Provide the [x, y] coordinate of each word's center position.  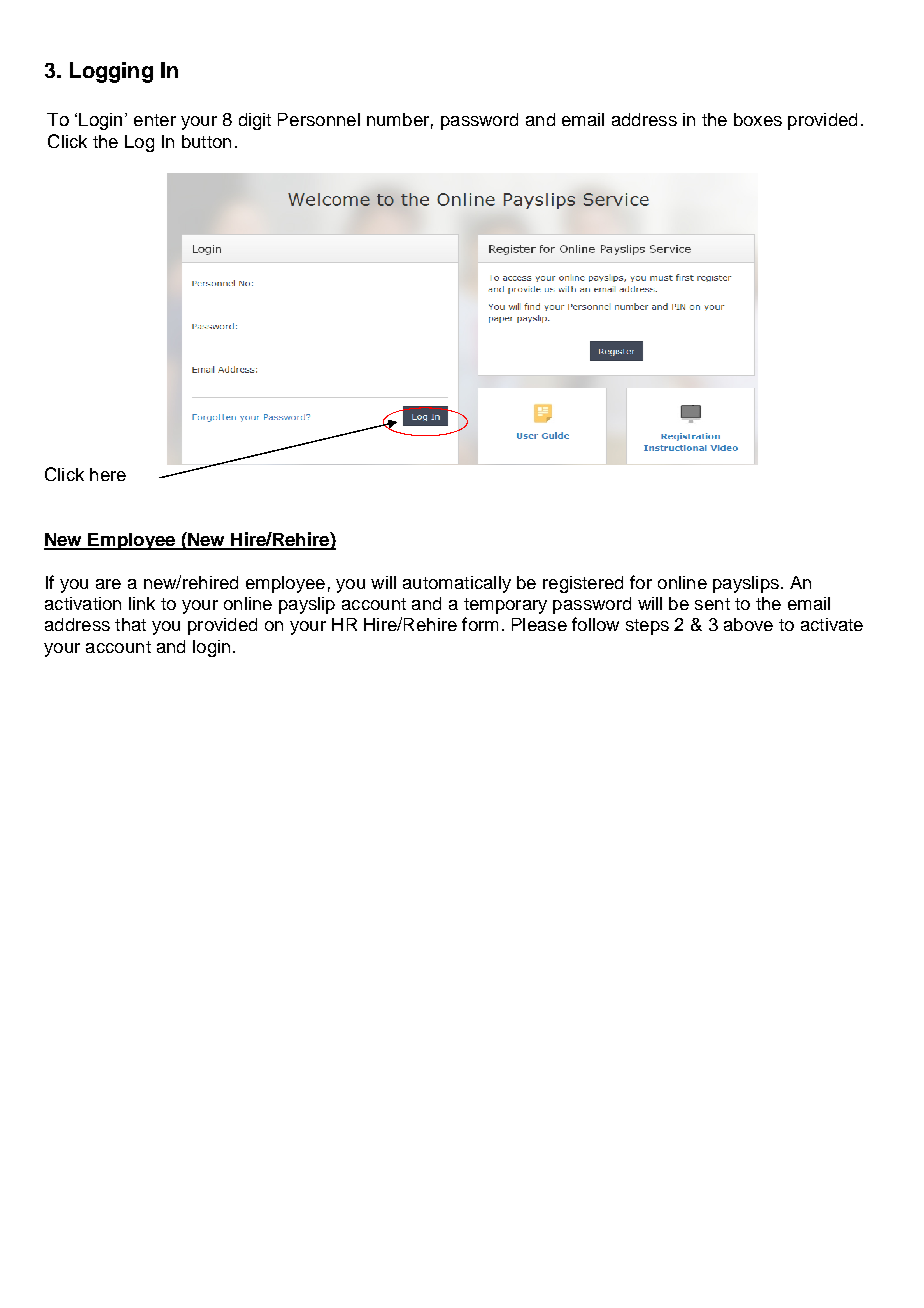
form [480, 624]
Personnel [319, 119]
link [142, 603]
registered [583, 584]
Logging [111, 72]
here [108, 474]
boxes [758, 119]
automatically [457, 584]
